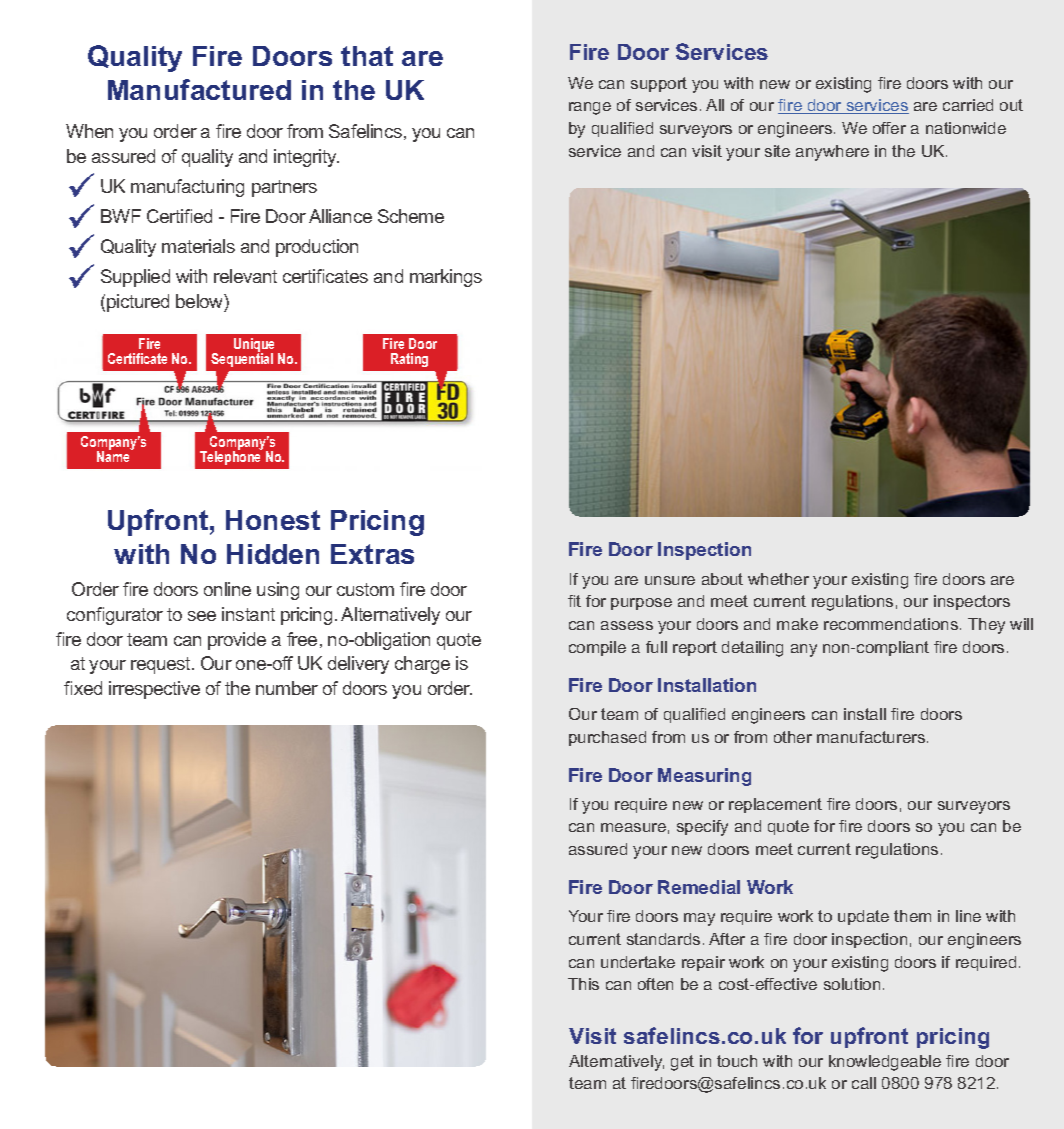 The width and height of the screenshot is (1064, 1129). Describe the element at coordinates (972, 602) in the screenshot. I see `inspectors` at that location.
